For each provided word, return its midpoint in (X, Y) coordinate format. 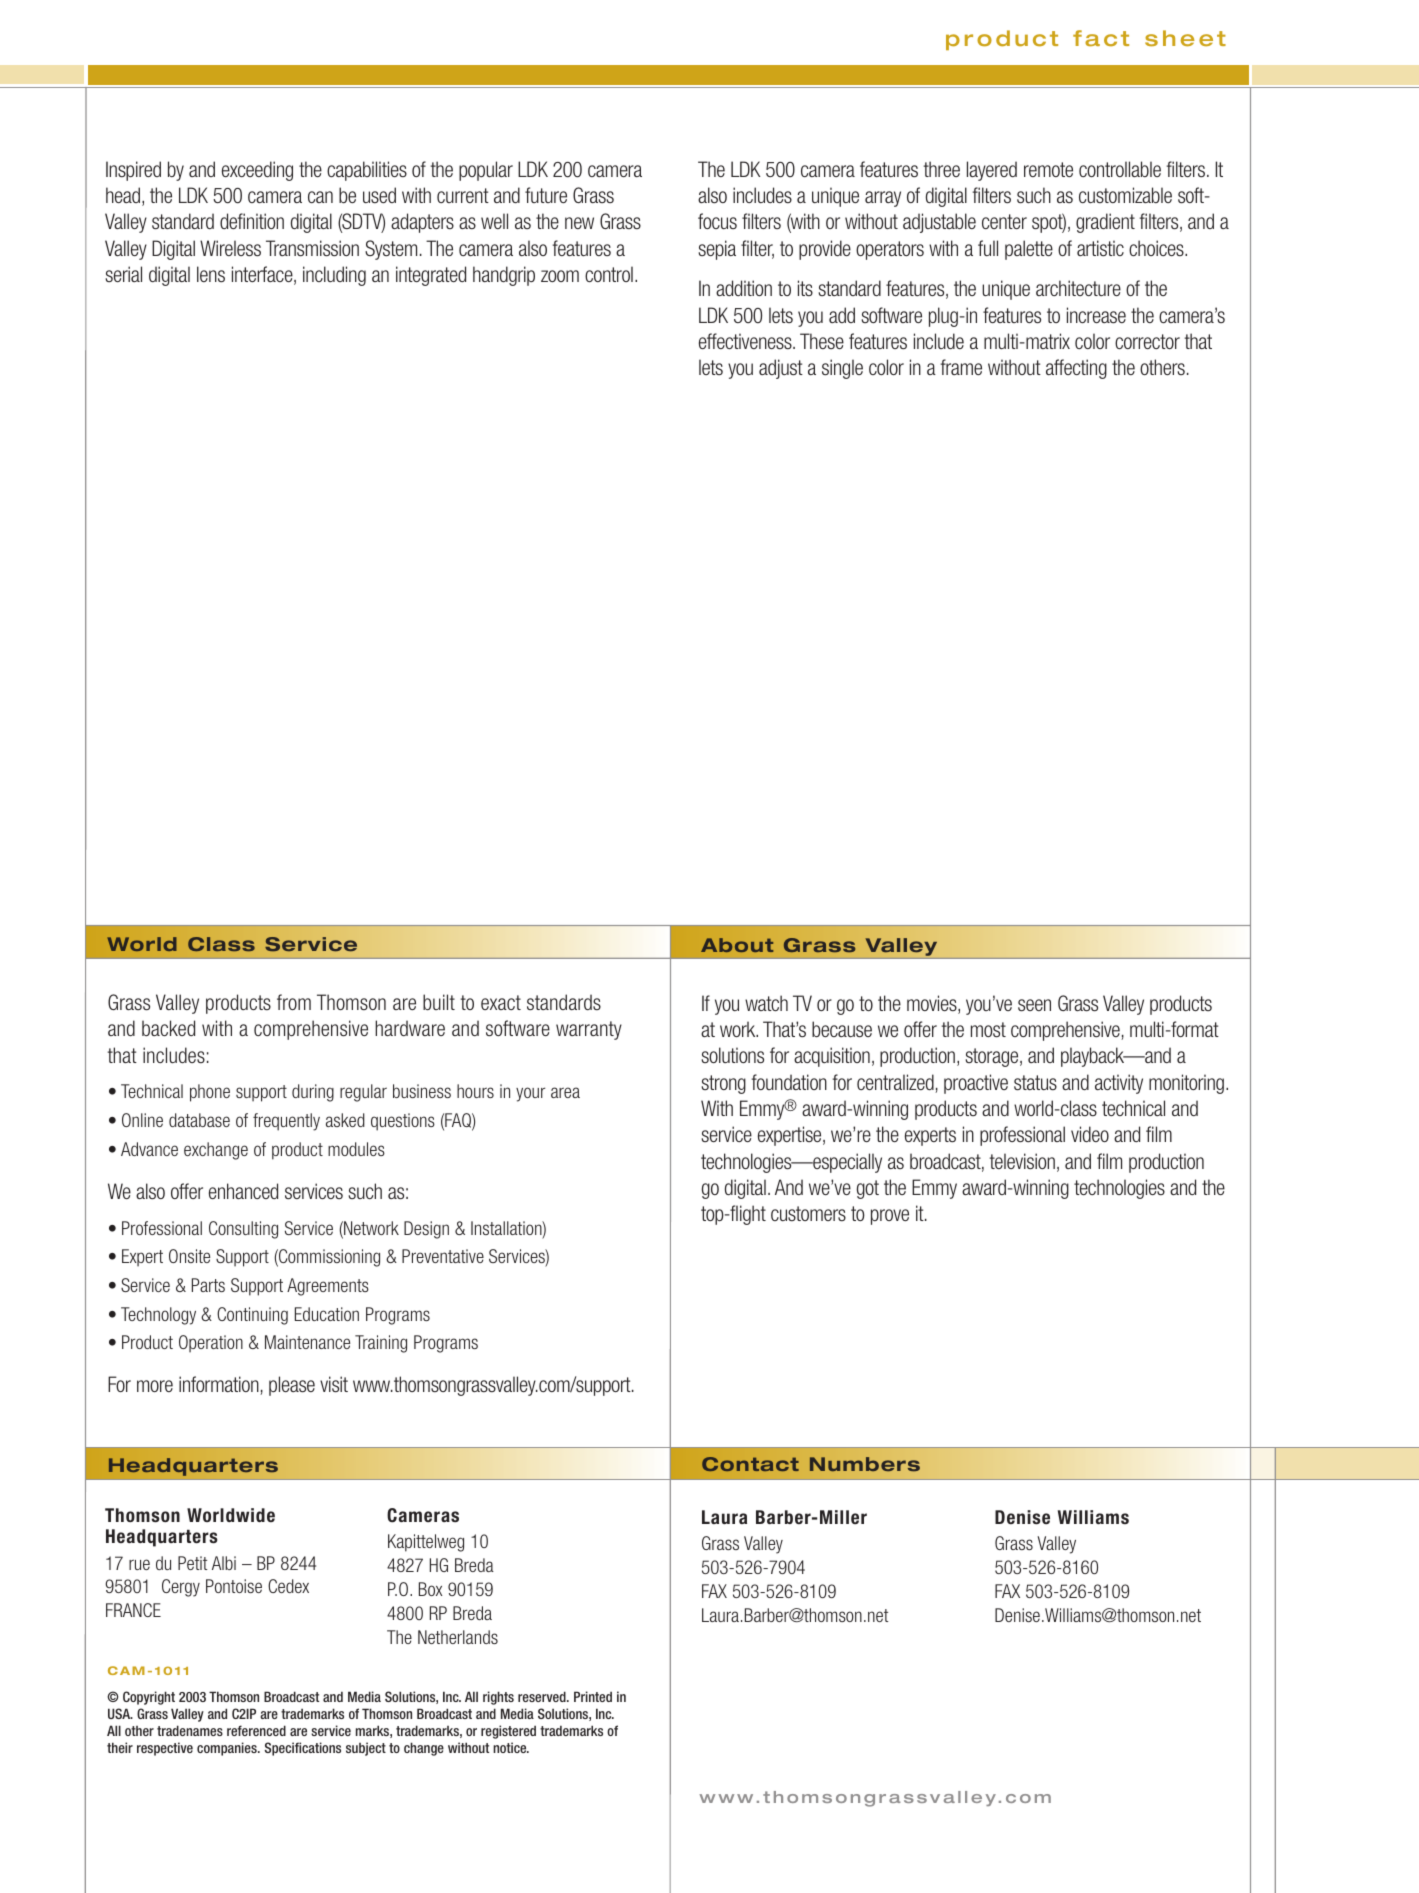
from (294, 1002)
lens (211, 274)
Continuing (252, 1316)
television (1022, 1161)
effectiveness (746, 341)
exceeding (257, 171)
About (737, 945)
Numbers (865, 1464)
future (546, 195)
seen (1034, 1005)
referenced (256, 1730)
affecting (1076, 369)
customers (808, 1213)
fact (1101, 38)
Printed (593, 1696)
